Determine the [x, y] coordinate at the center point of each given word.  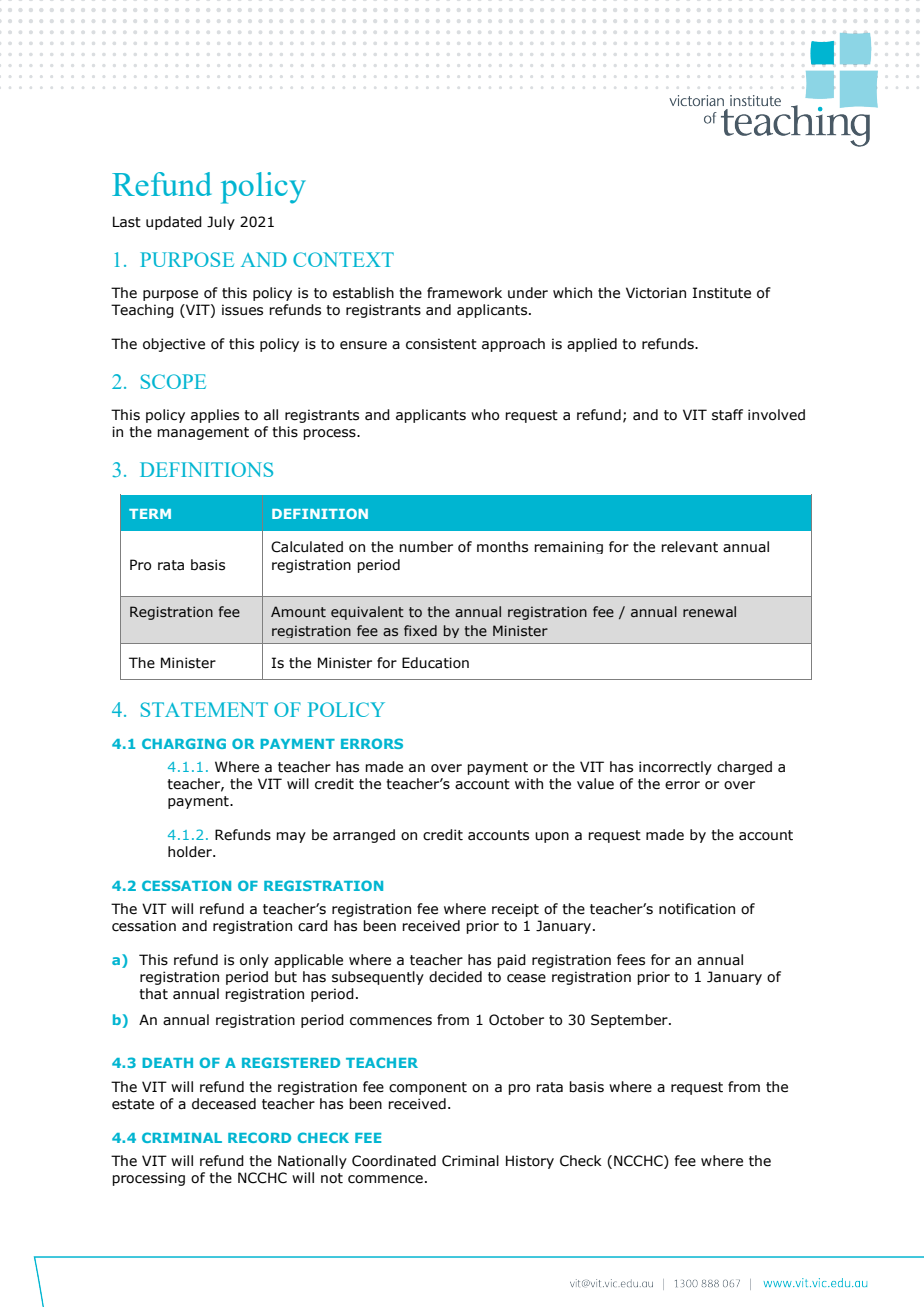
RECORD [259, 1137]
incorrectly [675, 768]
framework [464, 293]
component [428, 1088]
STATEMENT [204, 709]
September [630, 1021]
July [221, 223]
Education [435, 663]
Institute [722, 293]
